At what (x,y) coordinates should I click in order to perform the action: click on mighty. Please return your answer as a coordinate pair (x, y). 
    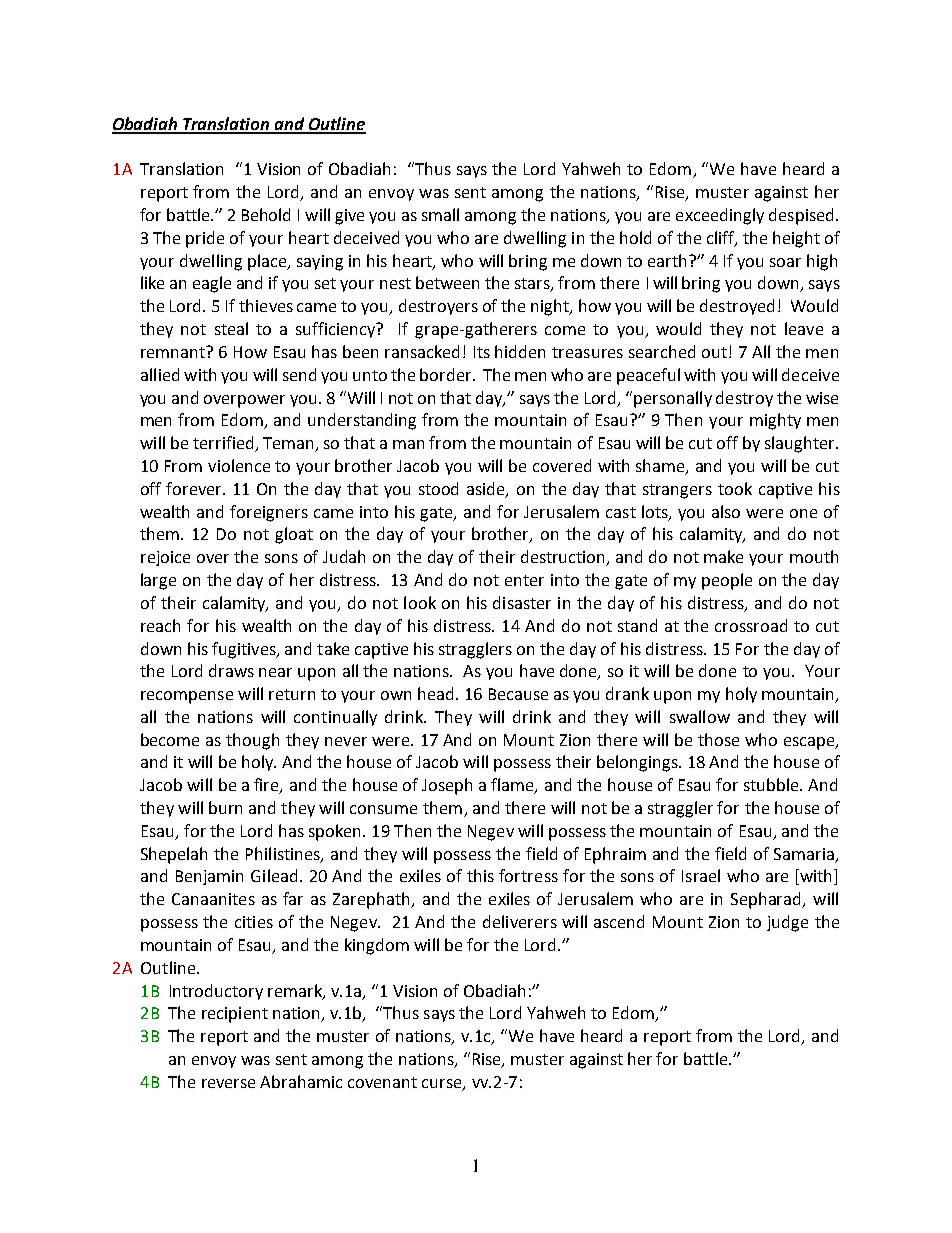
    Looking at the image, I should click on (775, 421).
